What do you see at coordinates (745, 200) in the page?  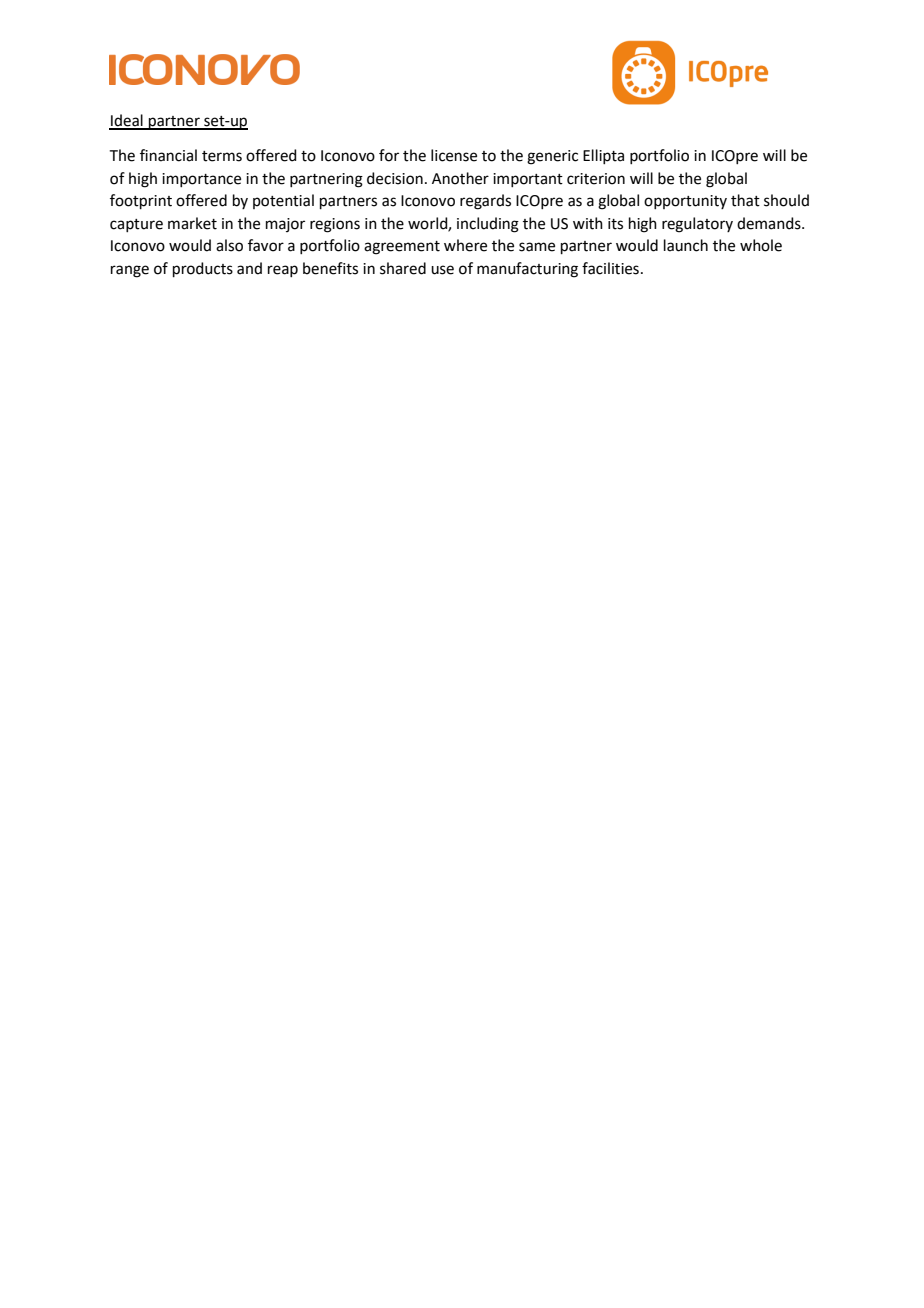 I see `that` at bounding box center [745, 200].
